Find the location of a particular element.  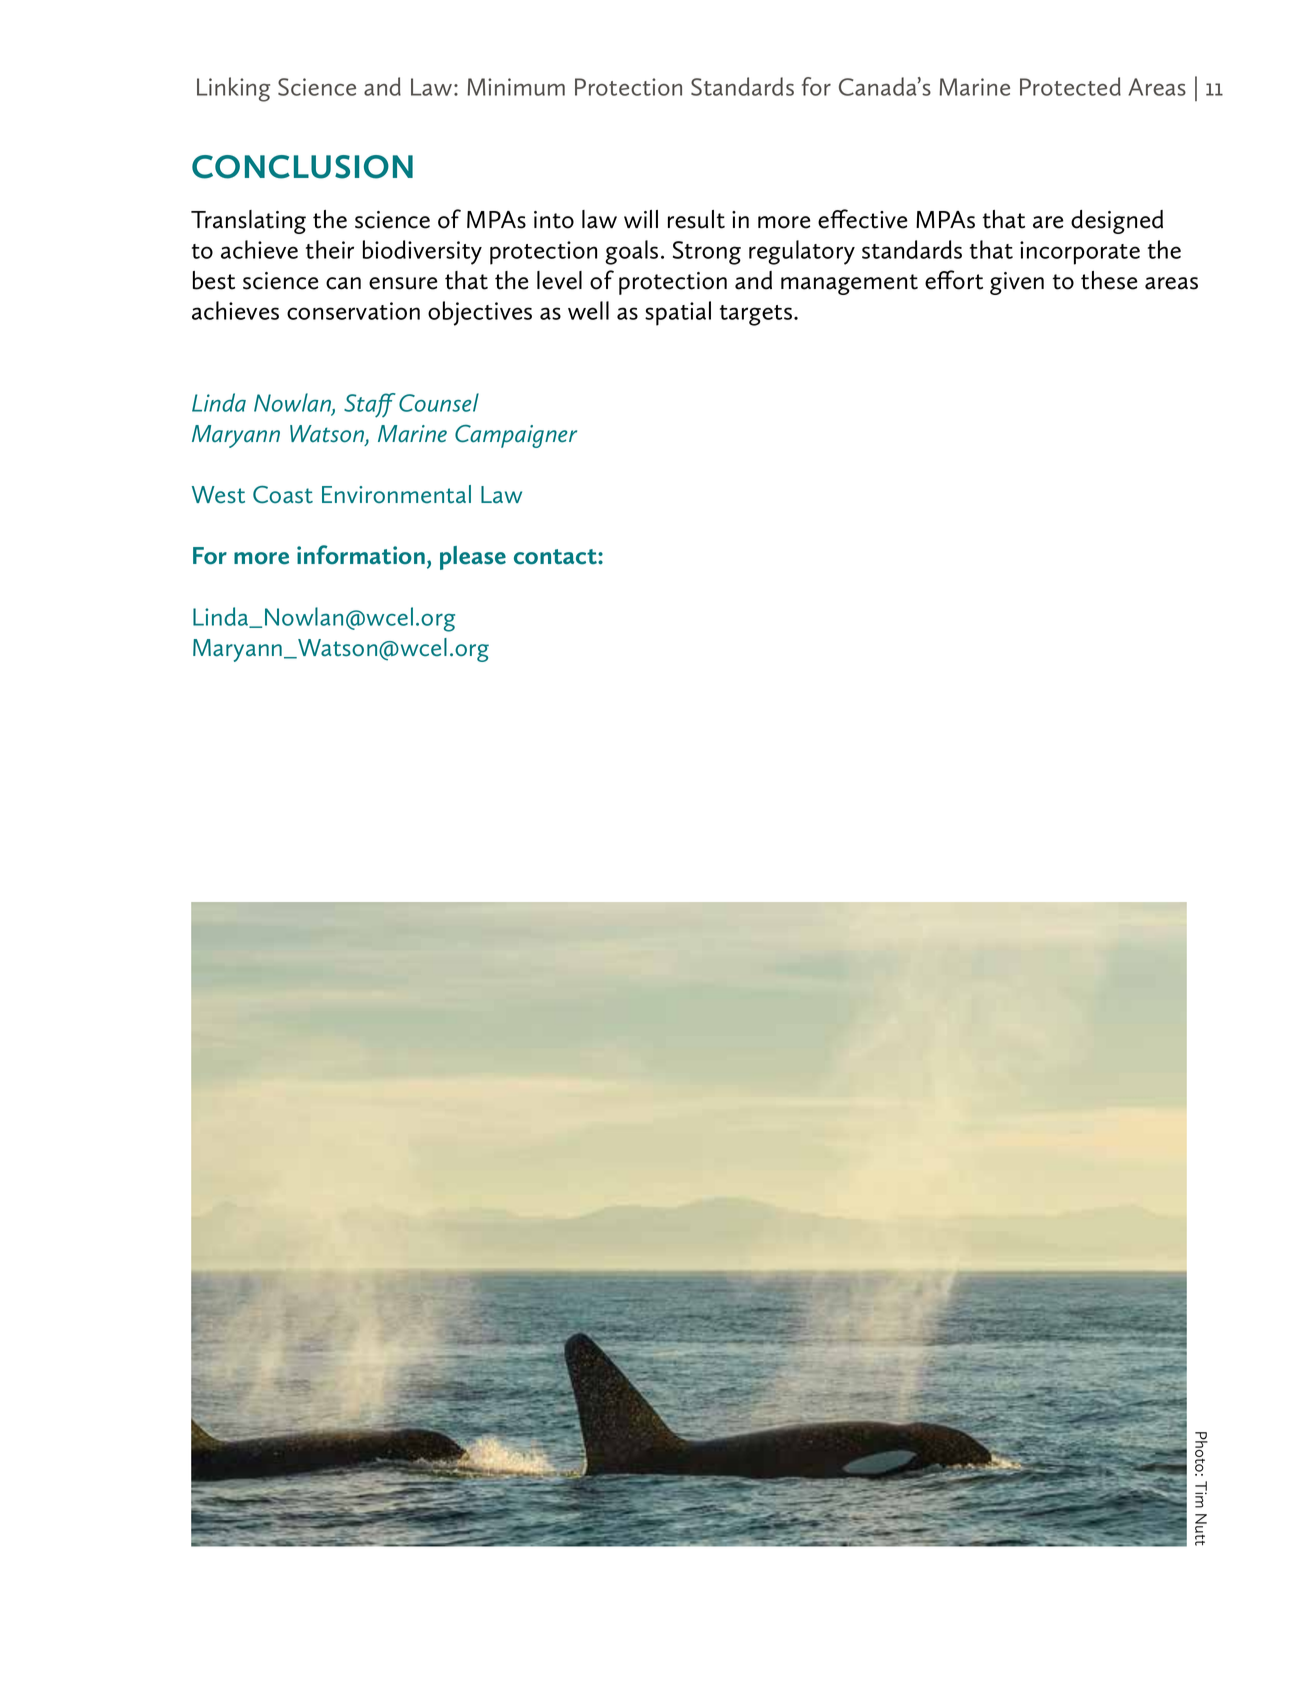

Minimum is located at coordinates (516, 87).
